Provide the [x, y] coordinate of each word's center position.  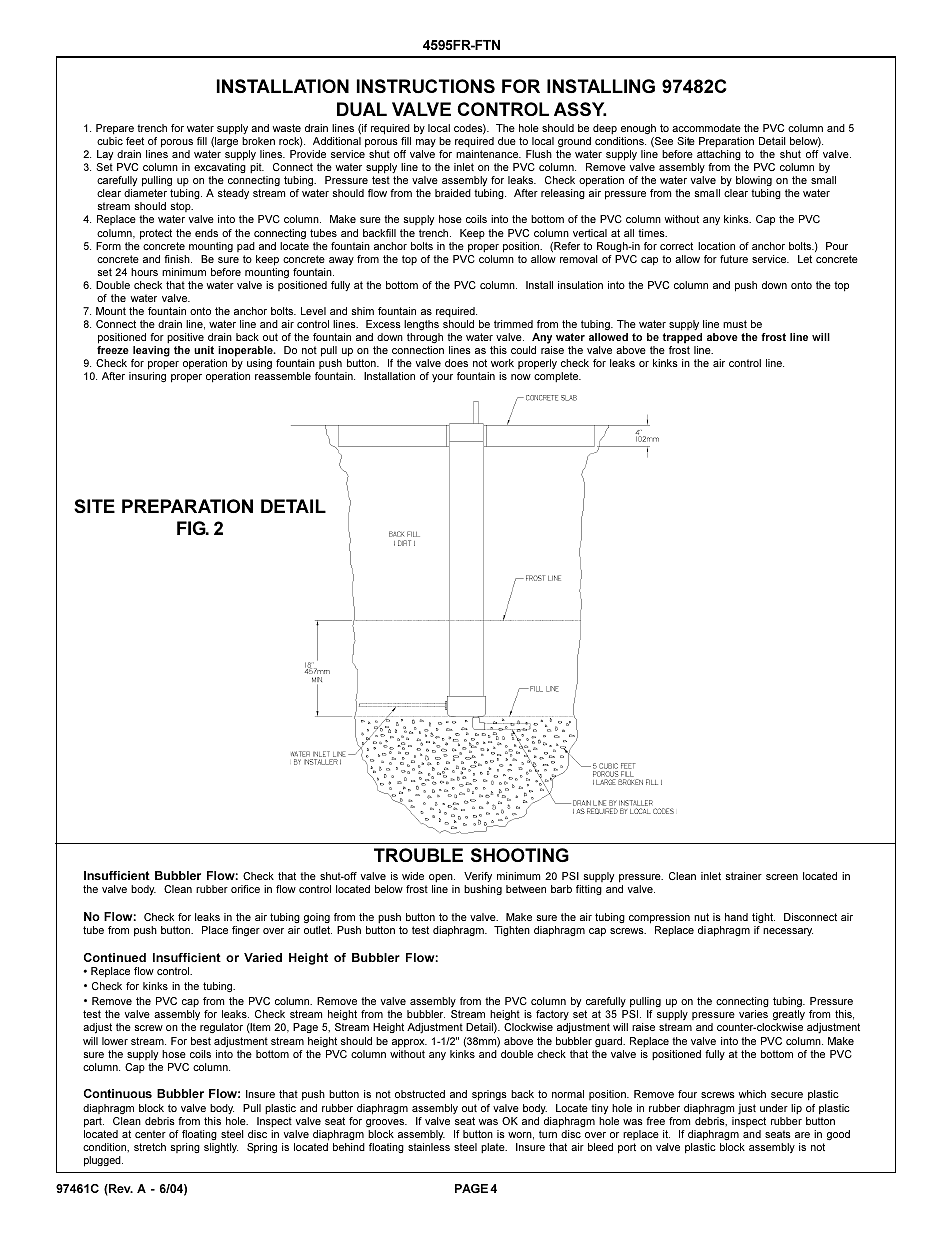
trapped [682, 338]
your [442, 378]
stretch [150, 1147]
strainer [744, 876]
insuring [147, 377]
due [507, 141]
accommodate [706, 128]
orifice [245, 889]
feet [135, 141]
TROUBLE [418, 855]
